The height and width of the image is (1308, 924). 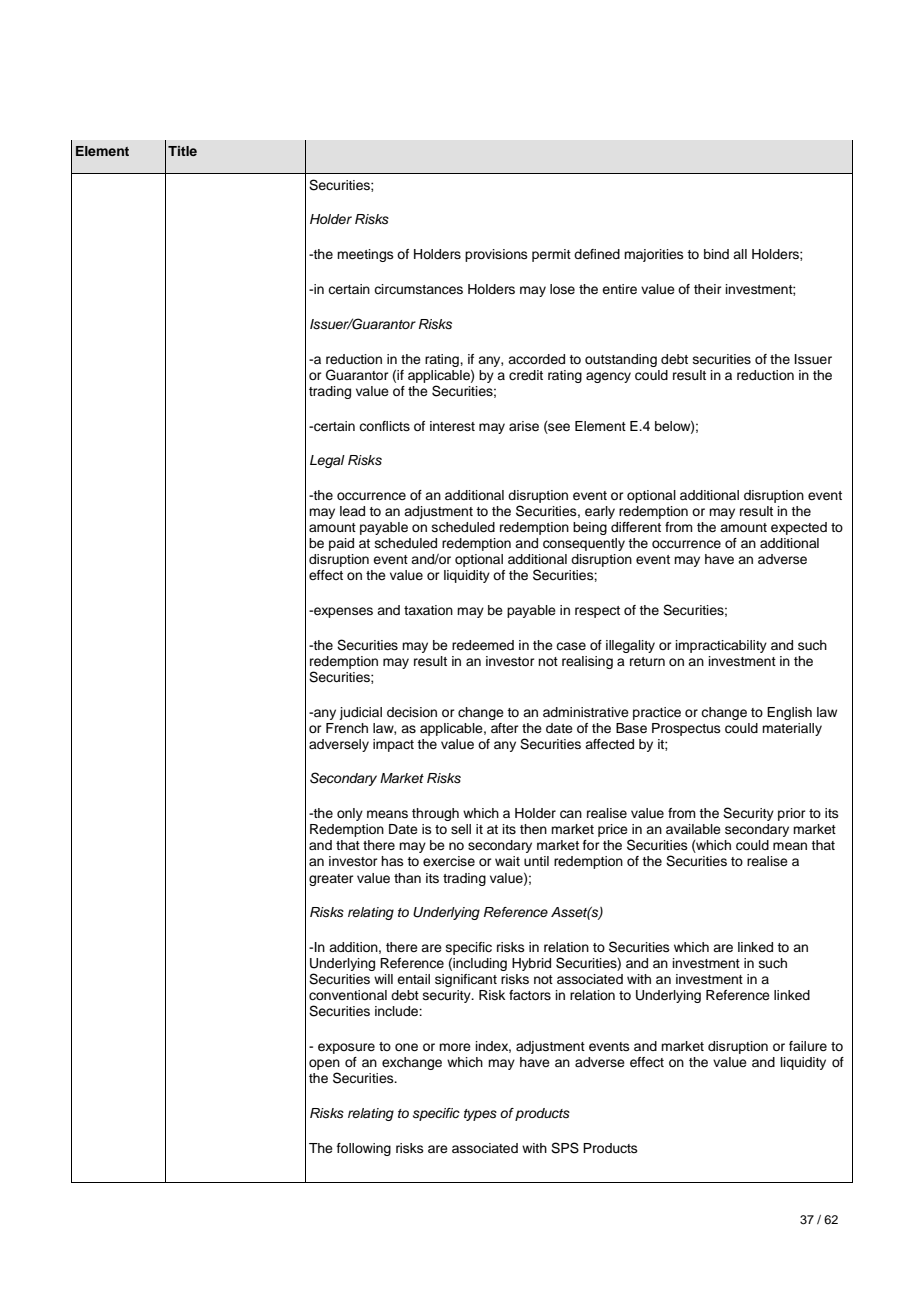 What do you see at coordinates (621, 360) in the image?
I see `outstanding` at bounding box center [621, 360].
